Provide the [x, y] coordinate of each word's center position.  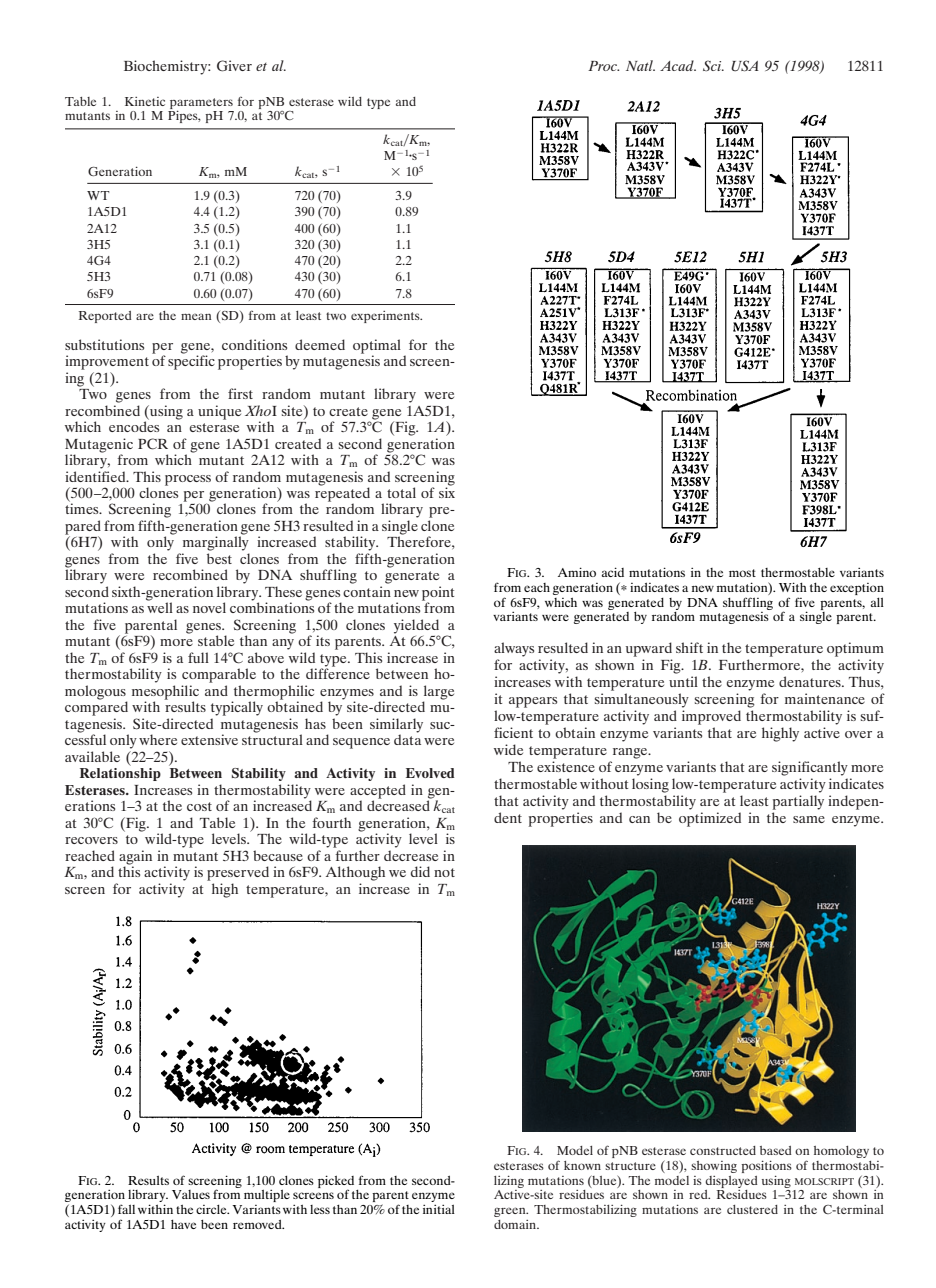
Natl [640, 65]
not [444, 872]
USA [745, 66]
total [401, 492]
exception [857, 589]
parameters [201, 104]
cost [199, 806]
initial [439, 1209]
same [809, 819]
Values [191, 1194]
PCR [153, 444]
